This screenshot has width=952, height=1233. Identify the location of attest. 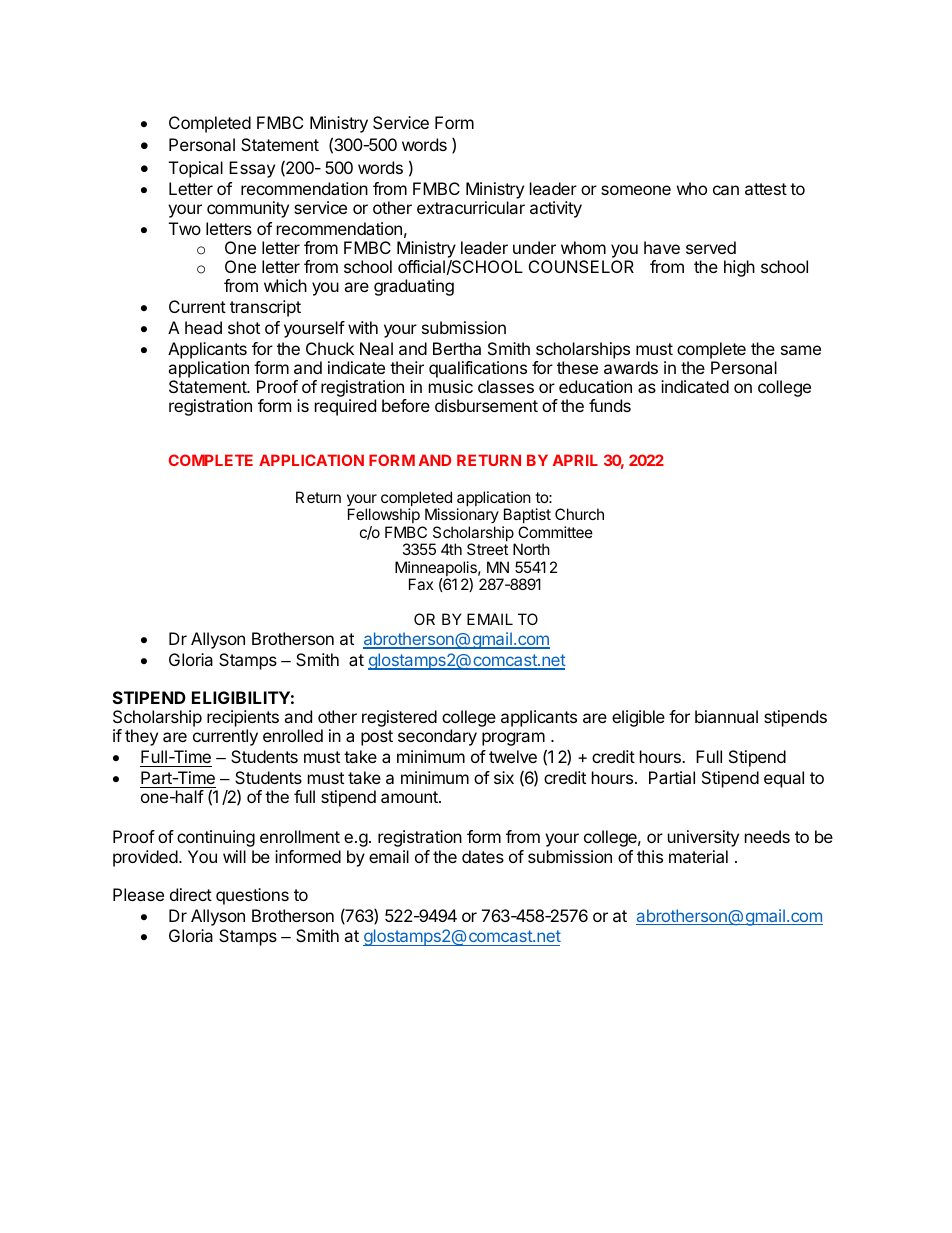
(766, 189).
